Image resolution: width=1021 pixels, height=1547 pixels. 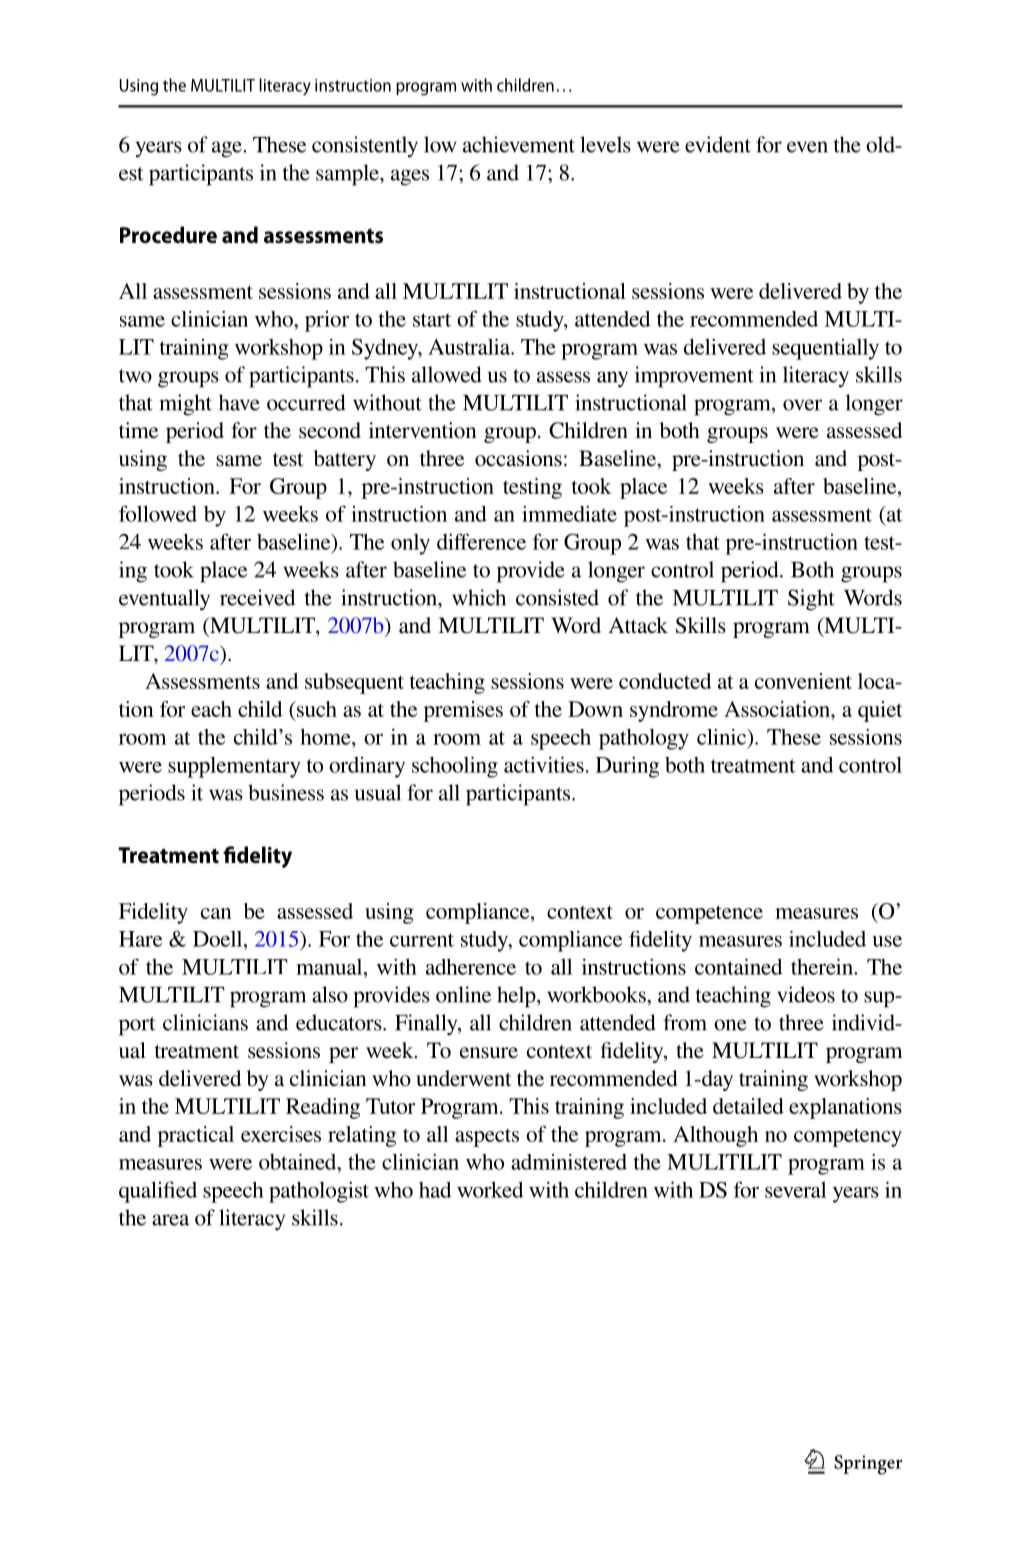 What do you see at coordinates (463, 711) in the screenshot?
I see `premises` at bounding box center [463, 711].
